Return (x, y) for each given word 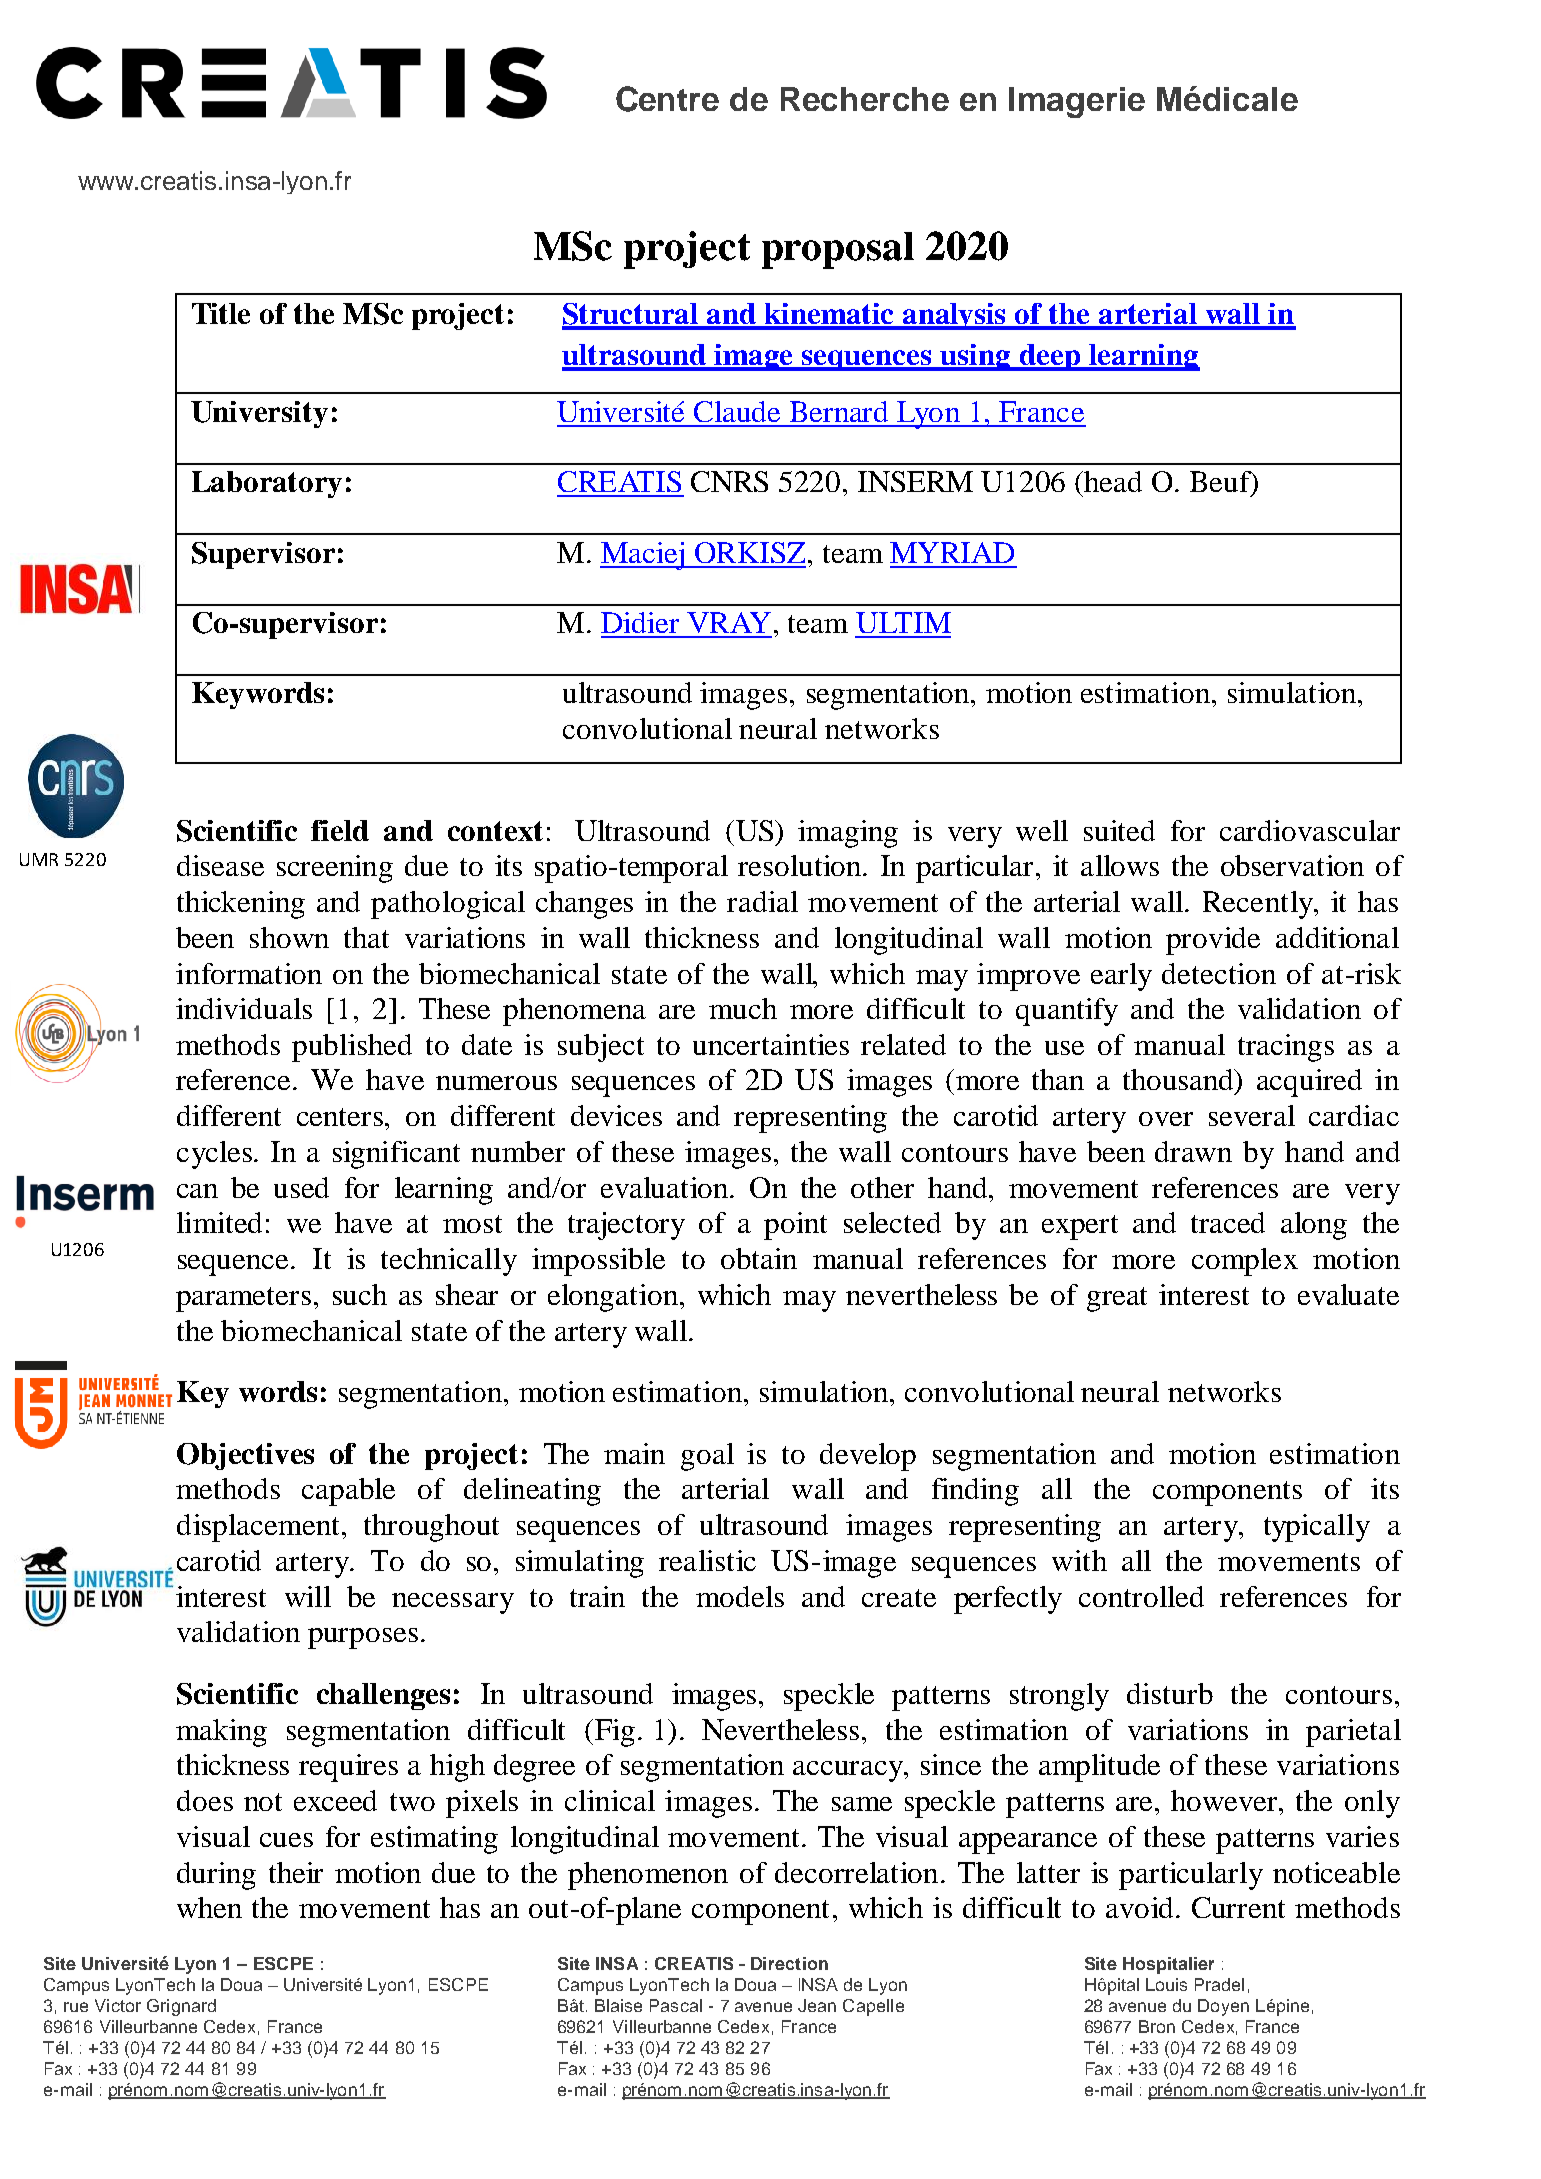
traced (1228, 1222)
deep (1050, 357)
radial (762, 901)
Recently (1259, 905)
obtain (759, 1258)
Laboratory (267, 484)
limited (219, 1222)
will (308, 1596)
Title (221, 313)
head (1113, 481)
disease (220, 865)
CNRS (729, 481)
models (740, 1596)
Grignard (181, 2007)
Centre (667, 99)
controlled (1141, 1596)
